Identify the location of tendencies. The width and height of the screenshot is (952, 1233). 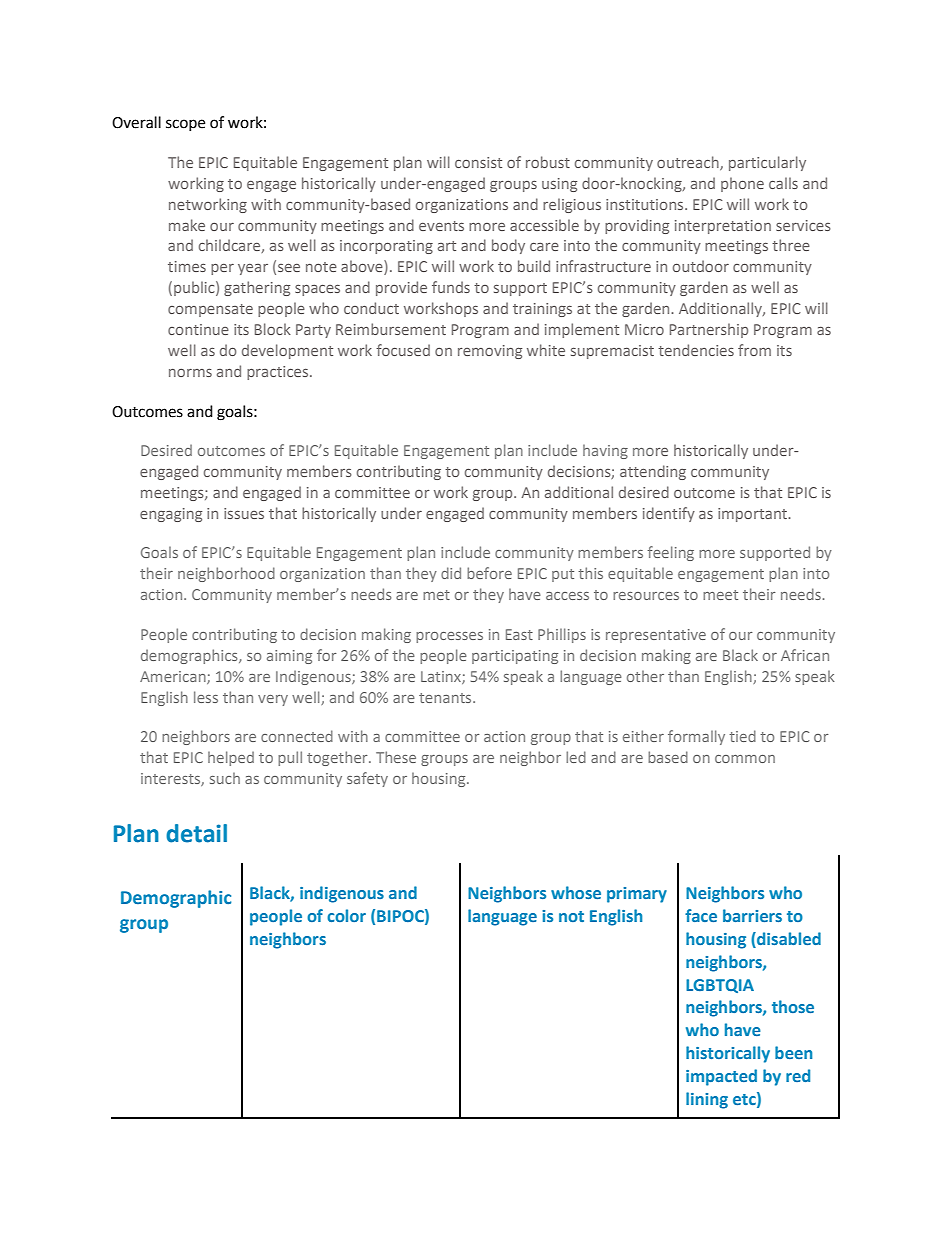
(696, 350).
